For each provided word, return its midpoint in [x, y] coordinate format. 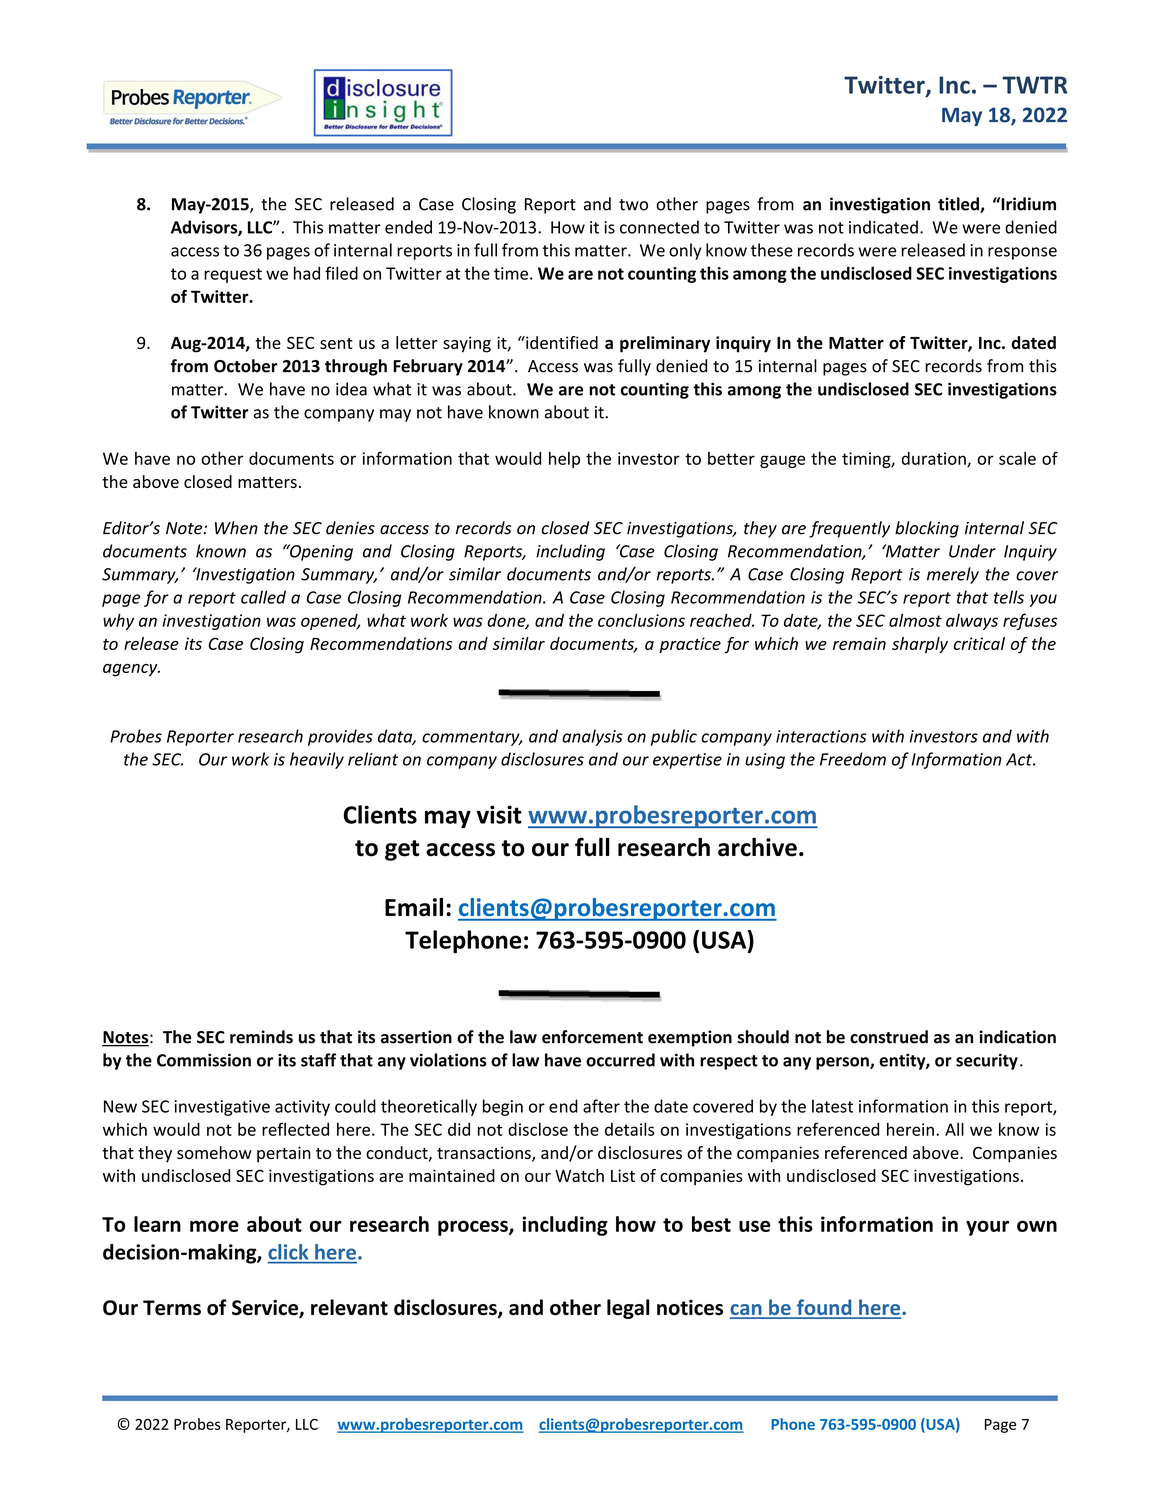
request [233, 275]
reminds [261, 1037]
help [564, 460]
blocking [927, 529]
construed [889, 1037]
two [633, 205]
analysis [592, 737]
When [236, 528]
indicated [883, 227]
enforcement [592, 1037]
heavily [317, 760]
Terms [172, 1308]
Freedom [853, 759]
